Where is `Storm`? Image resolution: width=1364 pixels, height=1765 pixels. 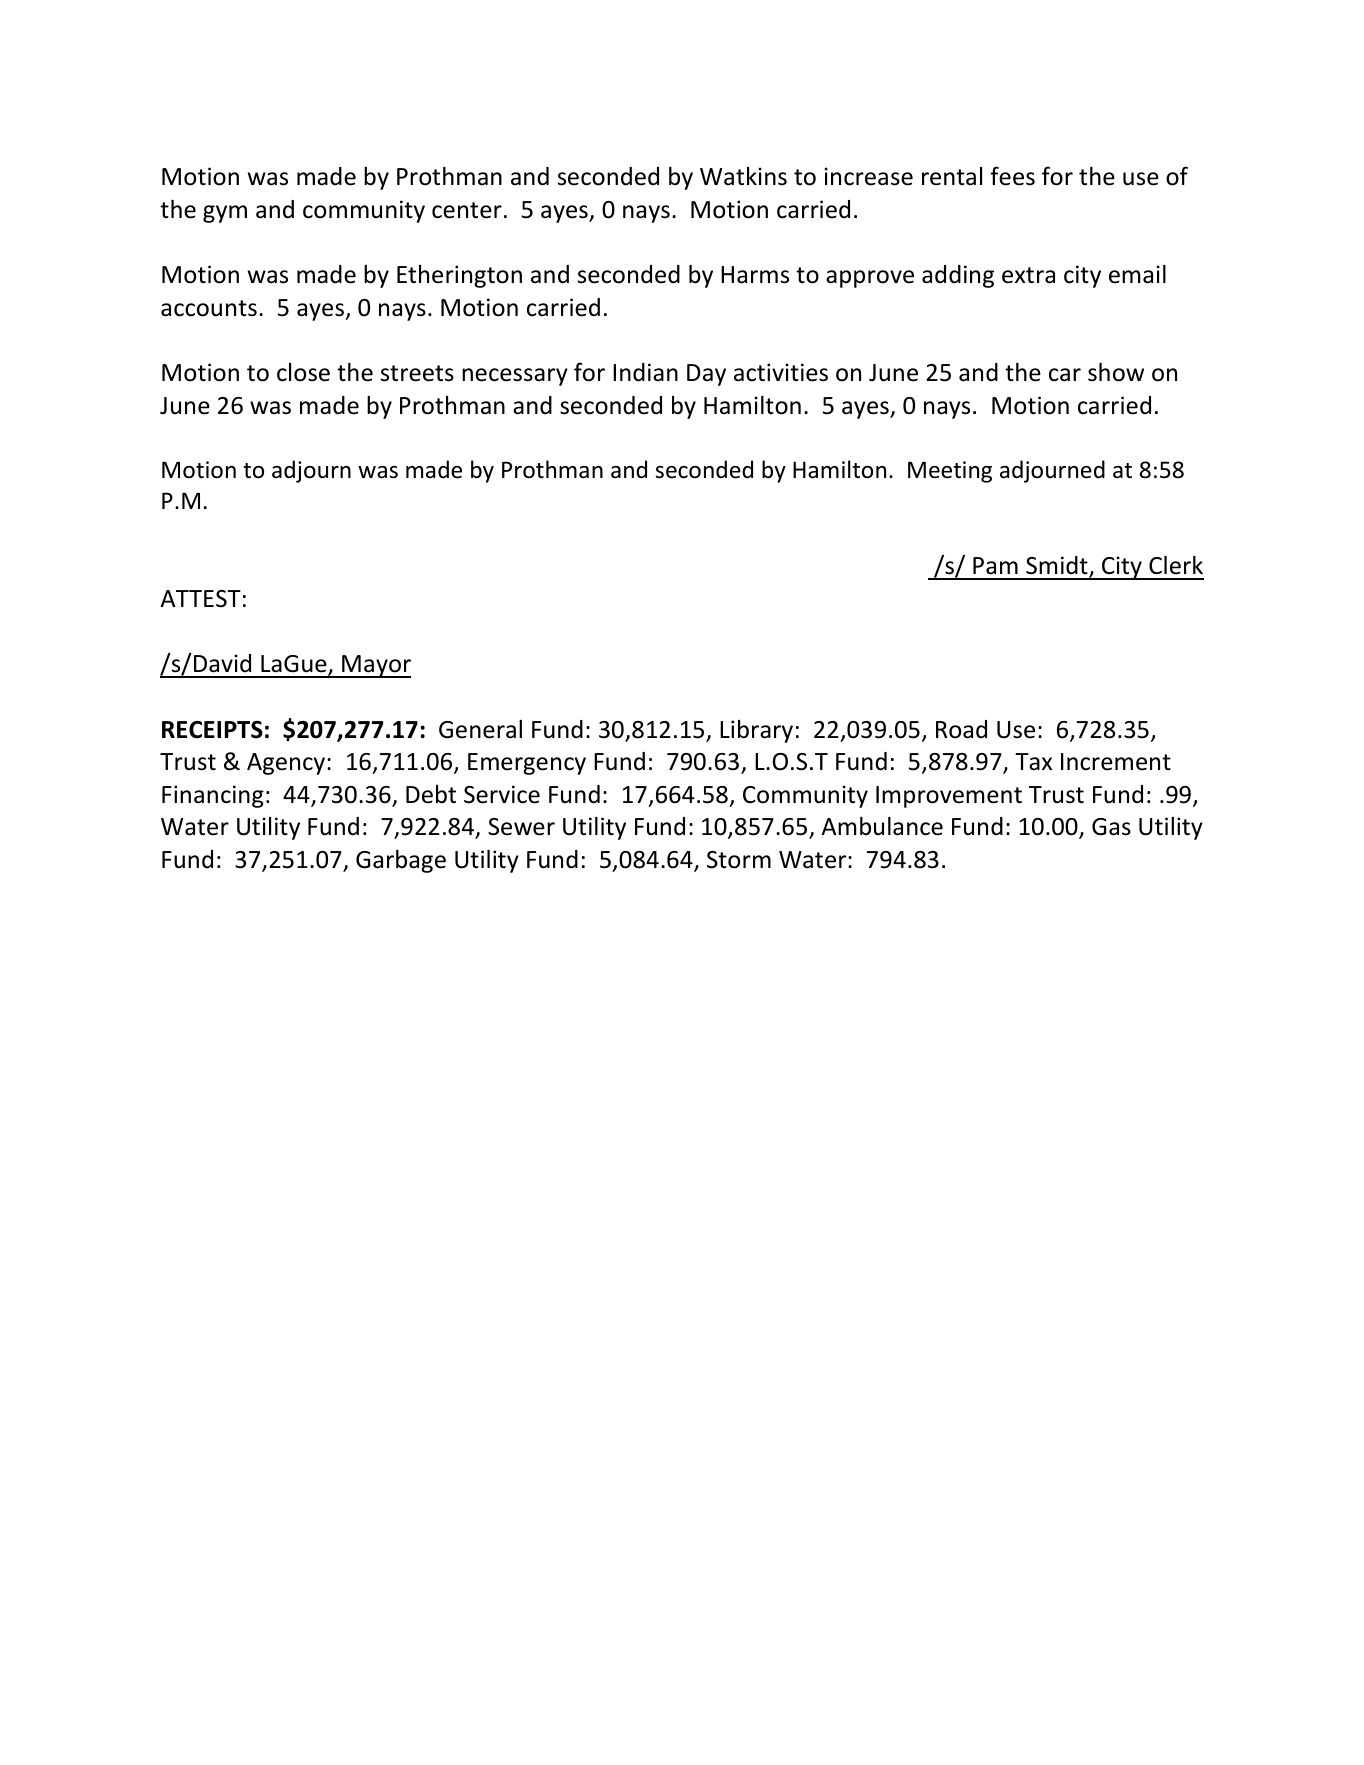 Storm is located at coordinates (739, 860).
